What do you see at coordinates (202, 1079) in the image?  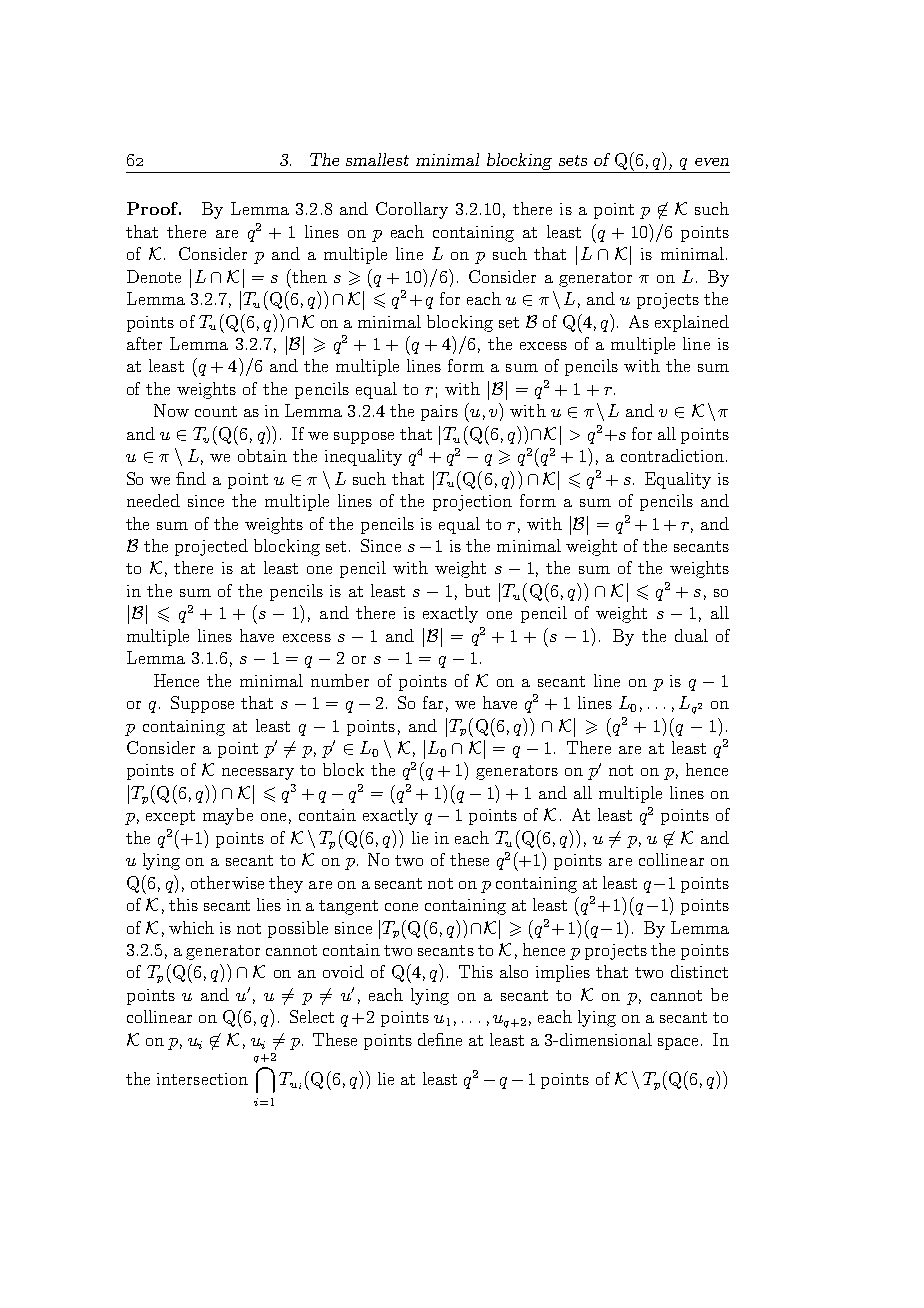 I see `intersection` at bounding box center [202, 1079].
